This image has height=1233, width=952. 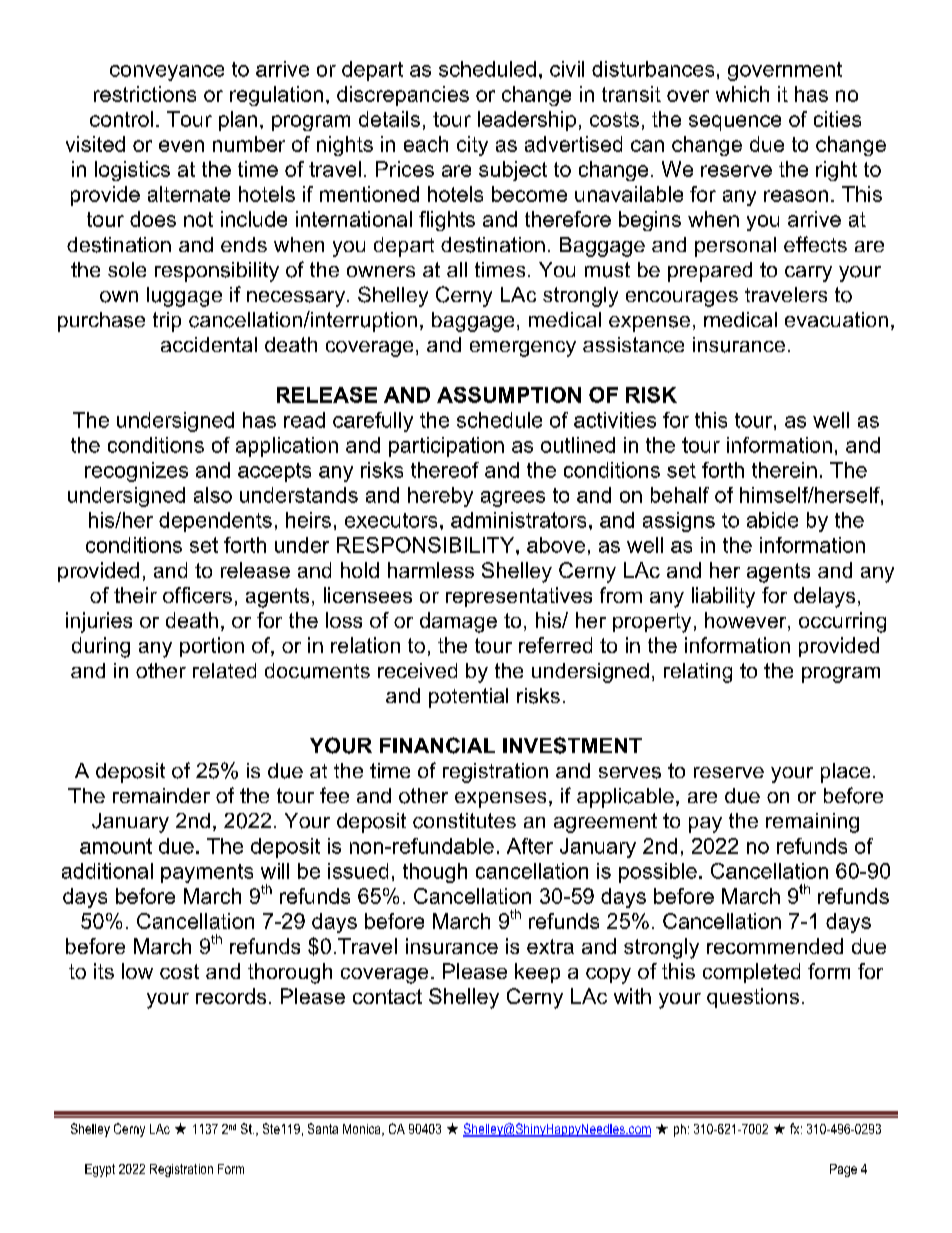 I want to click on city, so click(x=472, y=146).
